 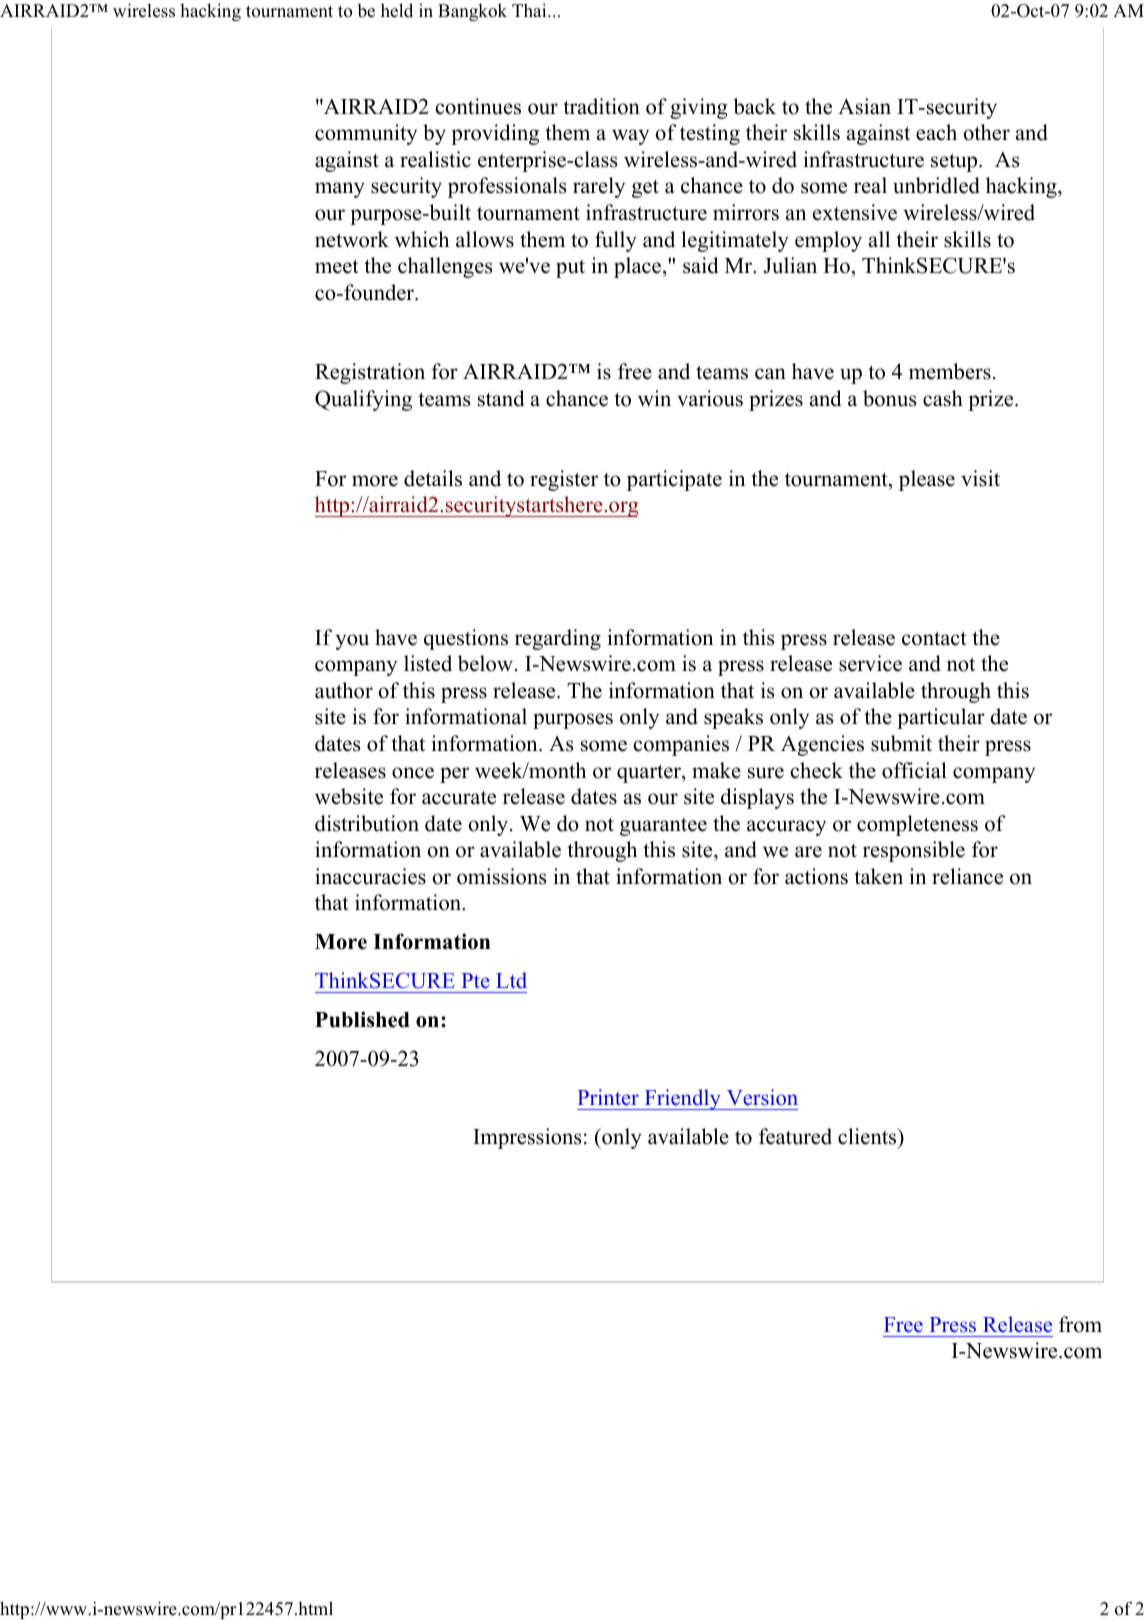 I want to click on contact, so click(x=934, y=638).
